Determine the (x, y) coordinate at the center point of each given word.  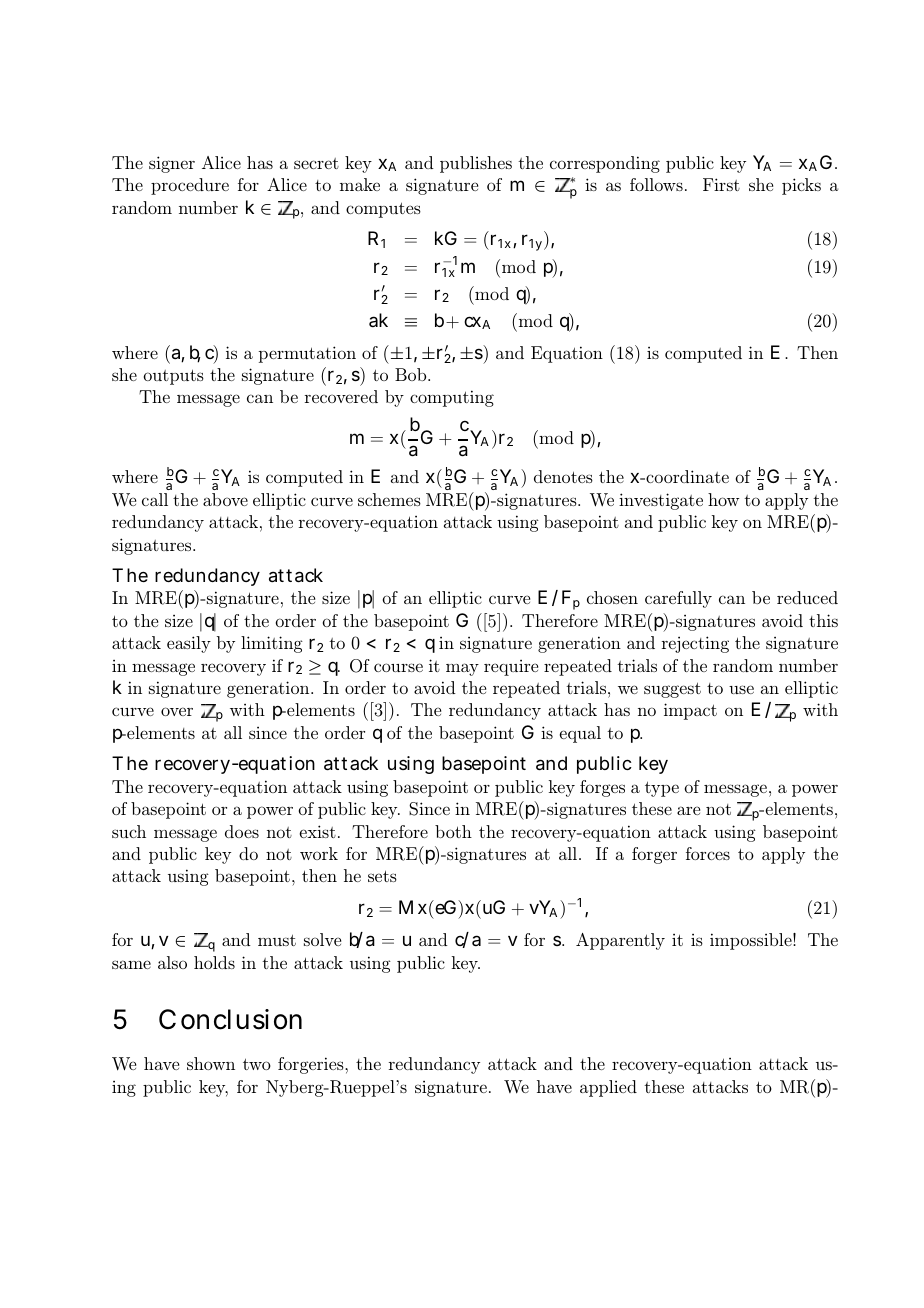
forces (708, 853)
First (721, 184)
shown (211, 1063)
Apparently (620, 941)
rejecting (695, 644)
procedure (190, 186)
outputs (174, 377)
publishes (476, 164)
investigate (661, 501)
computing (452, 398)
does (242, 831)
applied (608, 1088)
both (453, 831)
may (462, 669)
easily (189, 644)
